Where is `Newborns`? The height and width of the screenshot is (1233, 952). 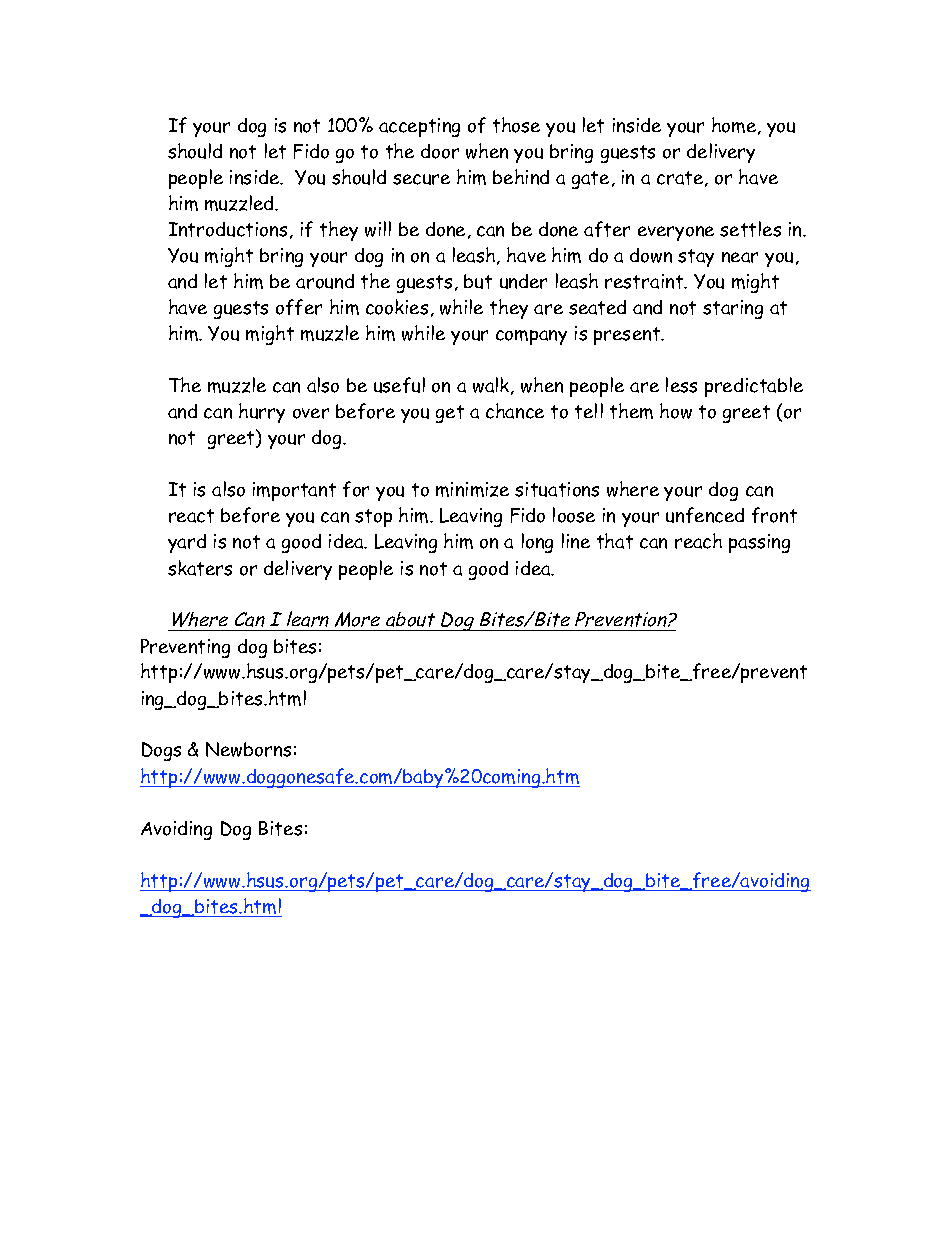 Newborns is located at coordinates (248, 749).
